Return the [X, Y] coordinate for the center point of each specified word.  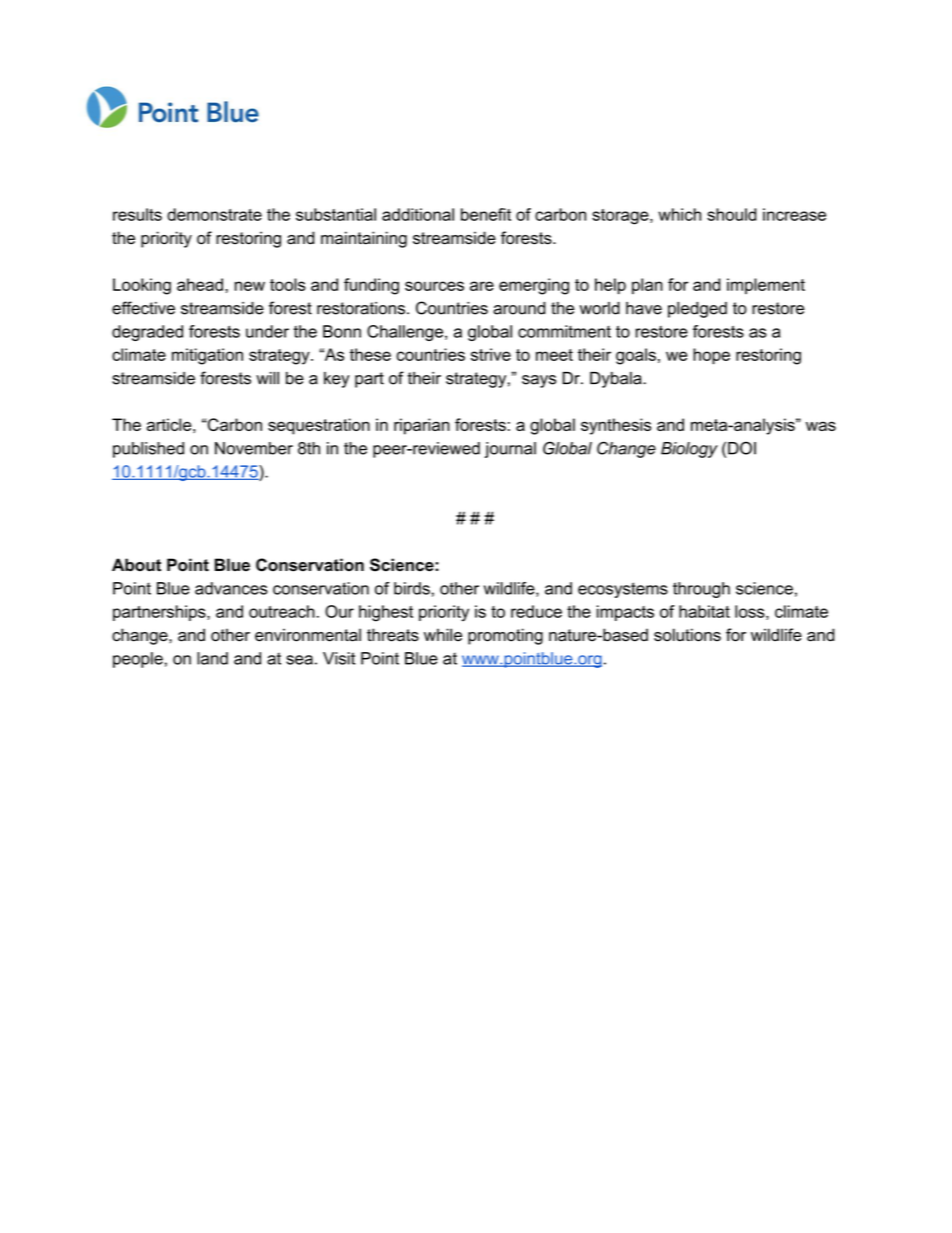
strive [491, 354]
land [212, 658]
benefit [486, 214]
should [732, 214]
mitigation [207, 356]
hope [711, 356]
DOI [742, 448]
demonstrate [214, 214]
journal [510, 450]
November [254, 448]
